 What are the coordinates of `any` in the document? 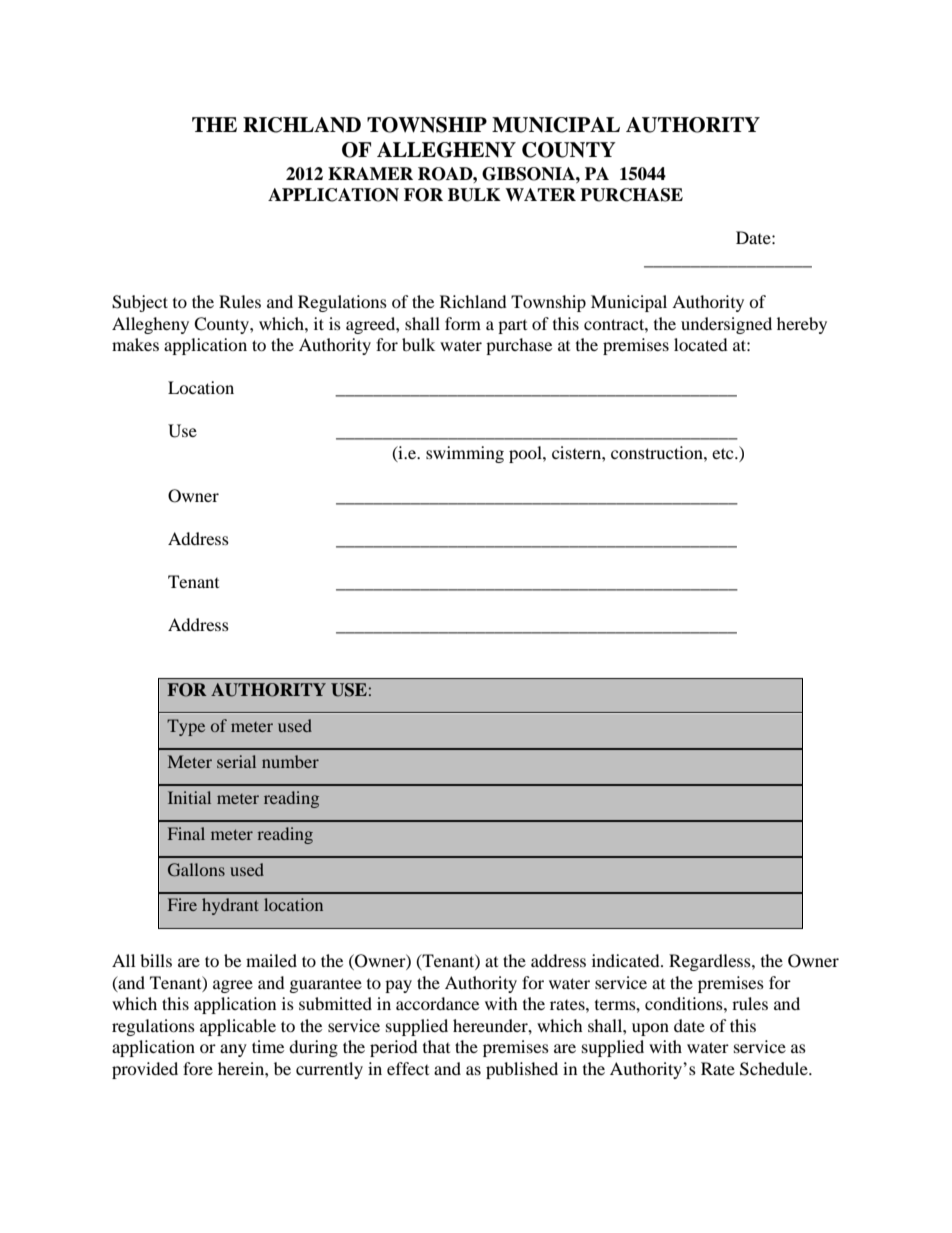 It's located at (233, 1050).
